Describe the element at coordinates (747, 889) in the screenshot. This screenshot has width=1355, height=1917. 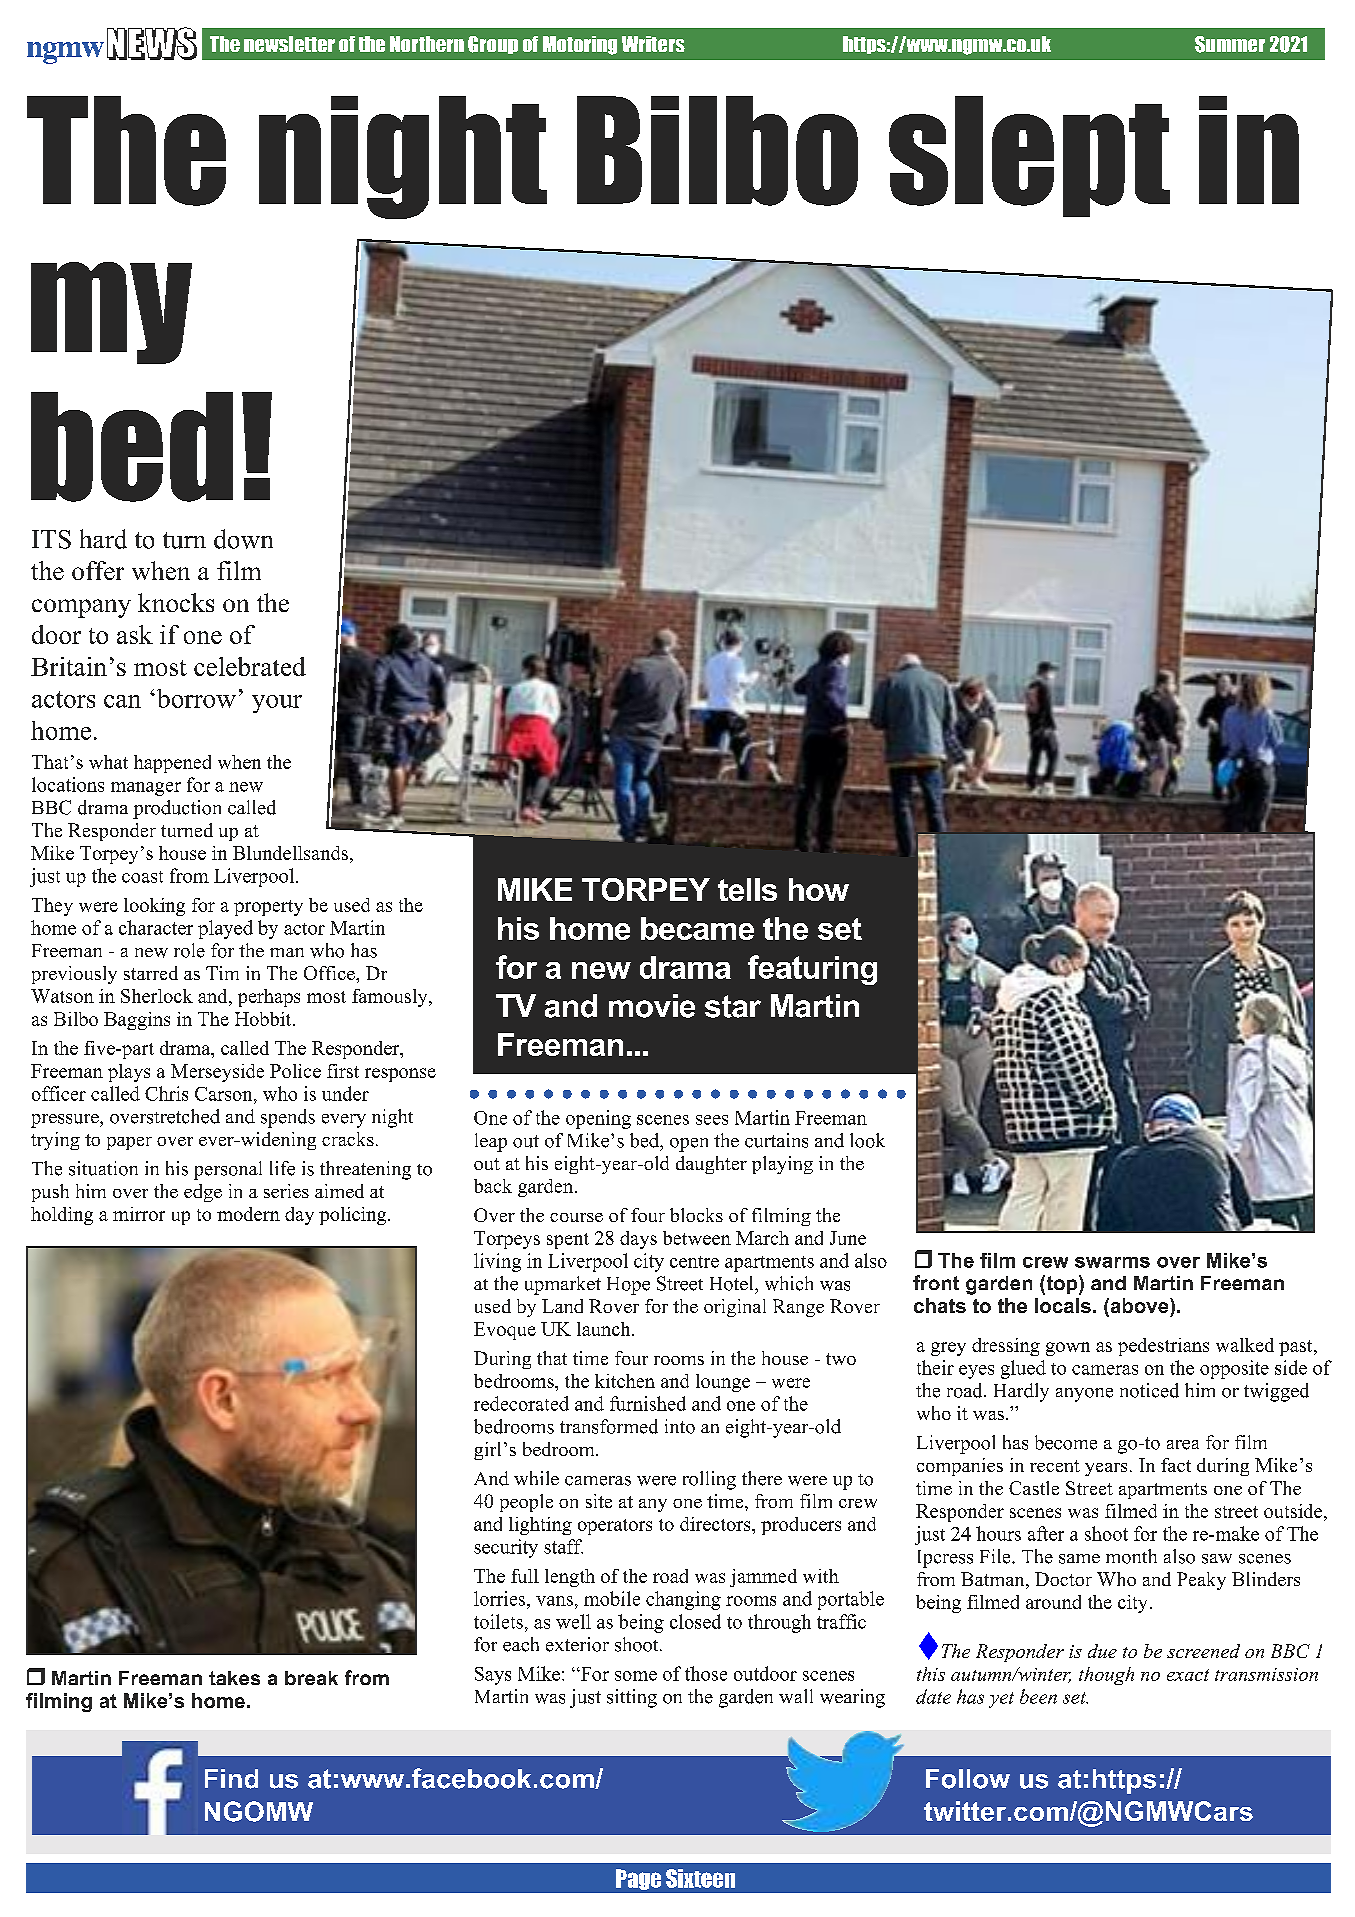
I see `tells` at that location.
